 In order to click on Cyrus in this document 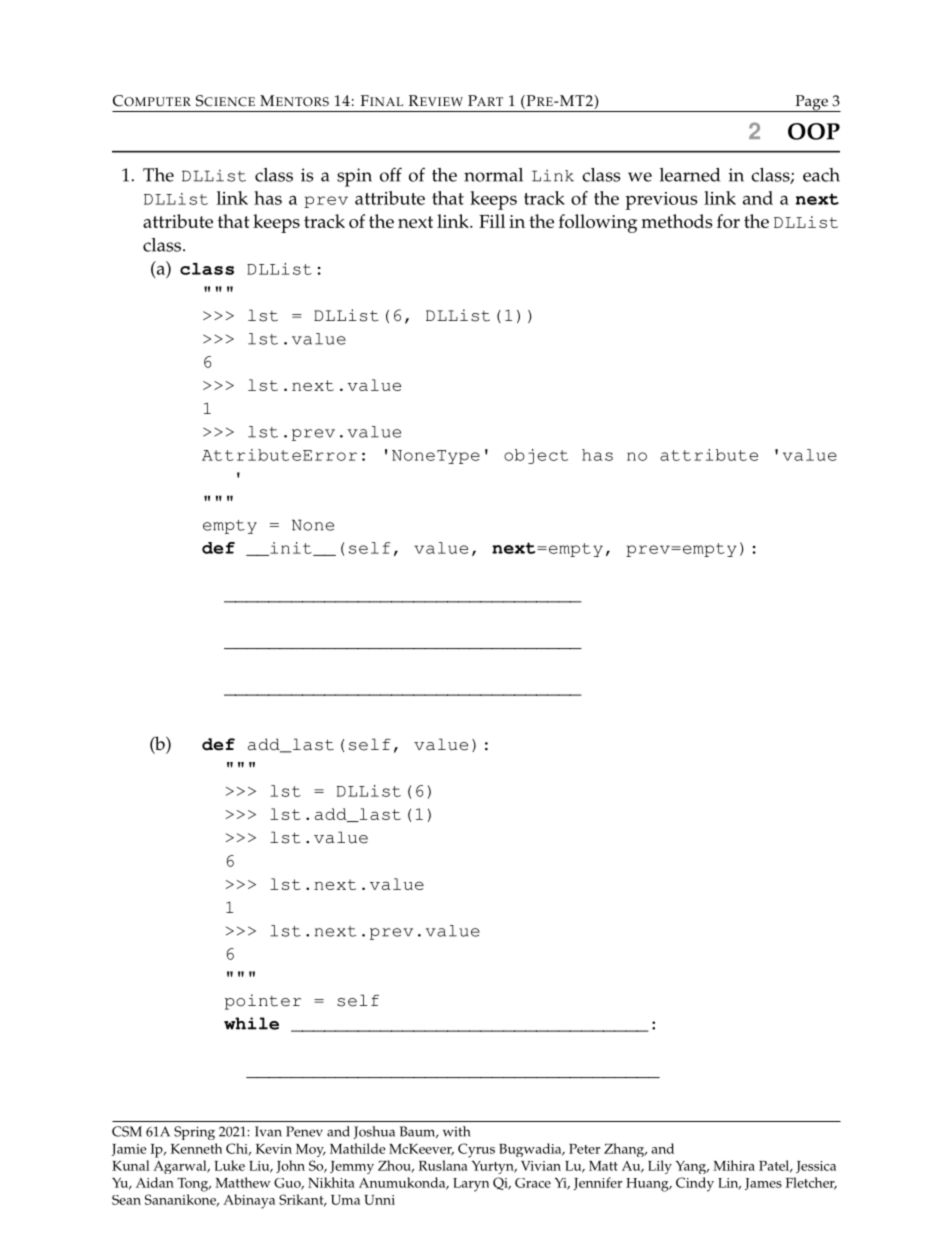, I will do `click(476, 1150)`.
